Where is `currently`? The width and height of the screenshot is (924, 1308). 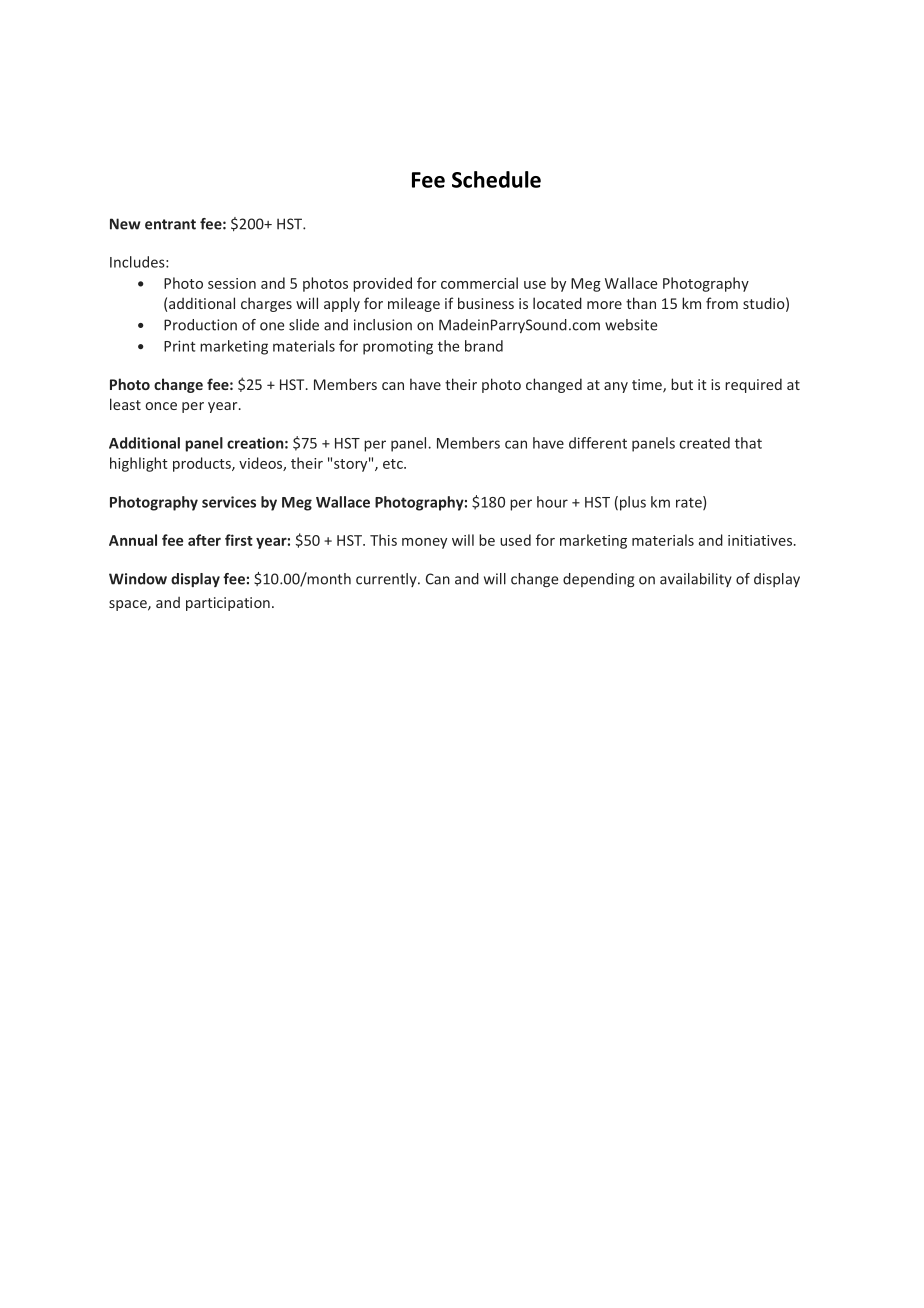 currently is located at coordinates (387, 580).
